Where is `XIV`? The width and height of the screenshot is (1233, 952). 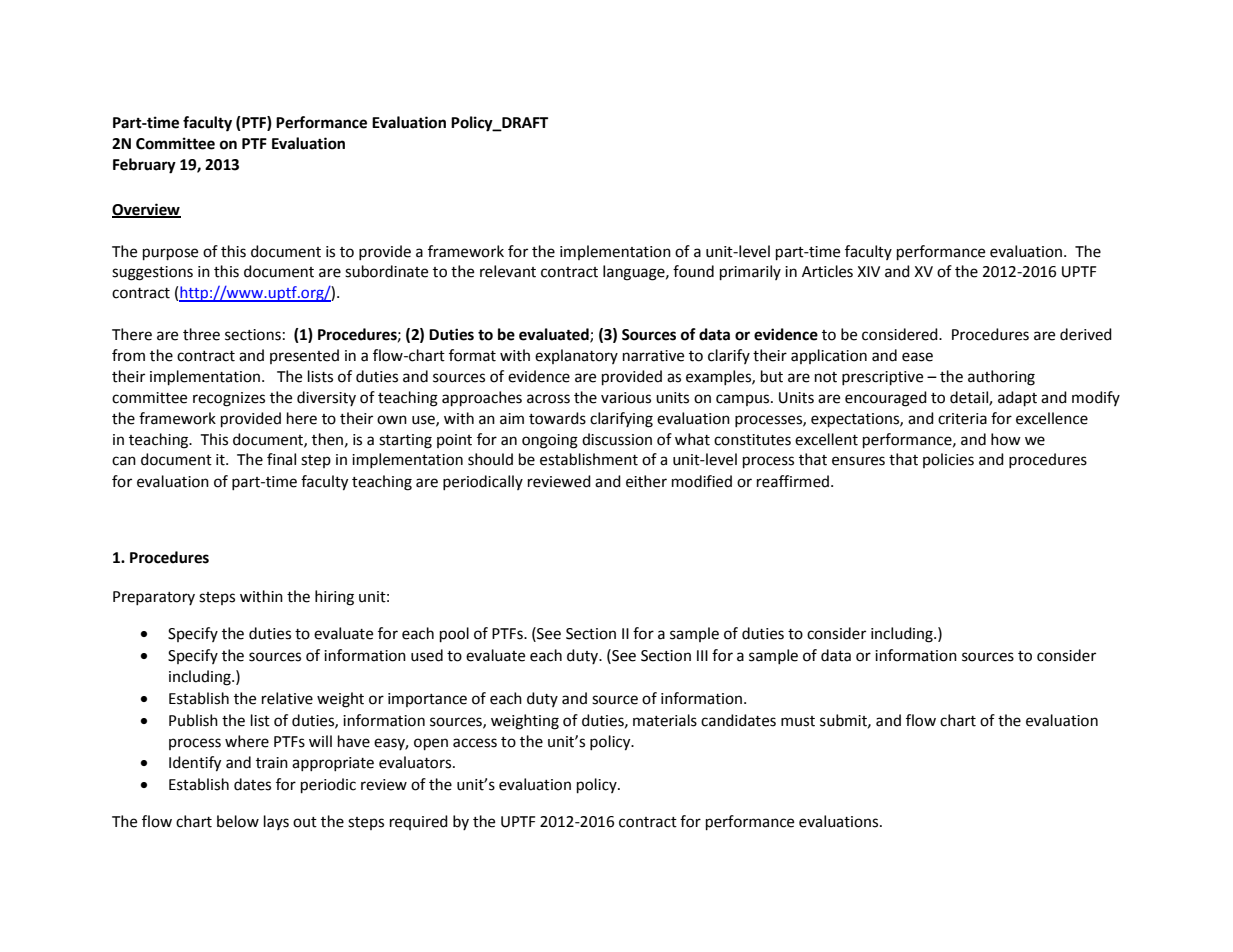 XIV is located at coordinates (868, 271).
